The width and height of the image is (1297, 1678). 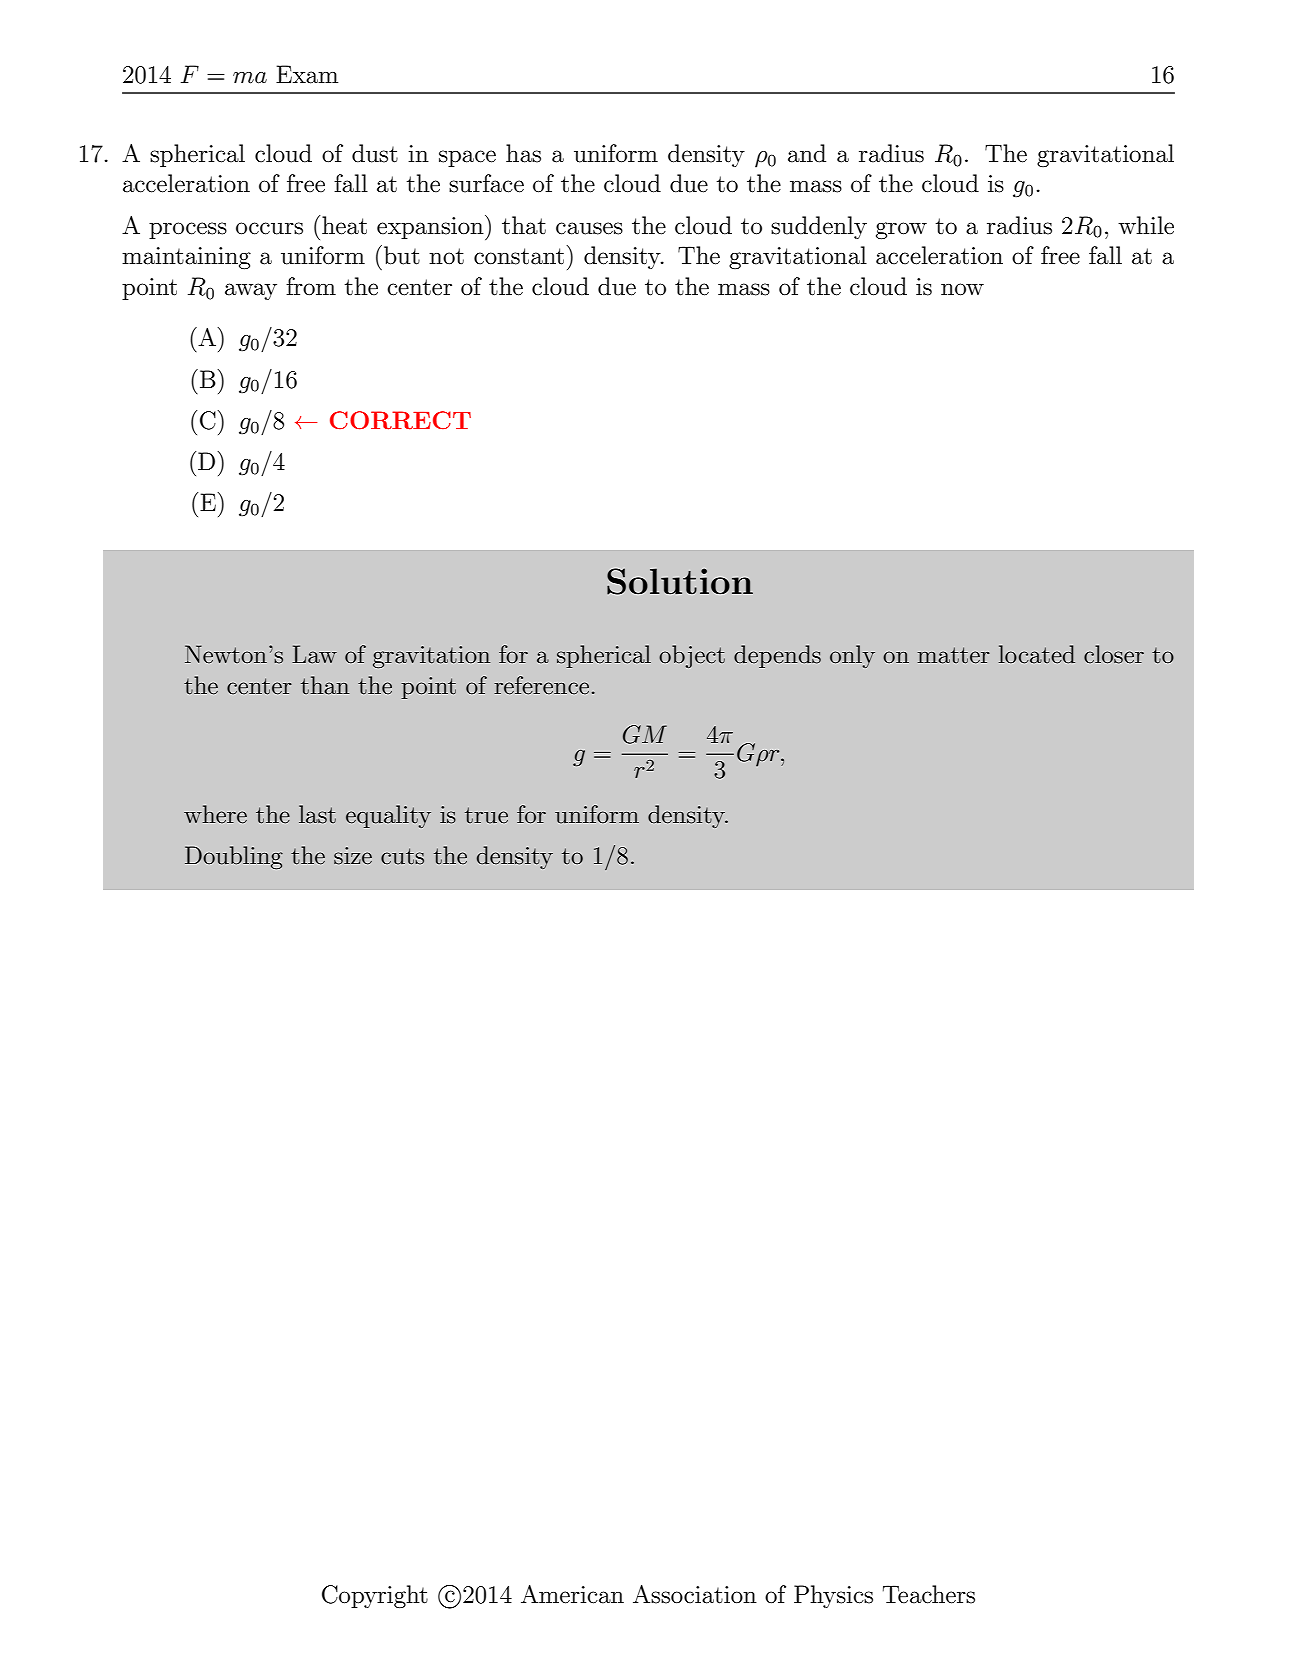 What do you see at coordinates (807, 153) in the image?
I see `and` at bounding box center [807, 153].
